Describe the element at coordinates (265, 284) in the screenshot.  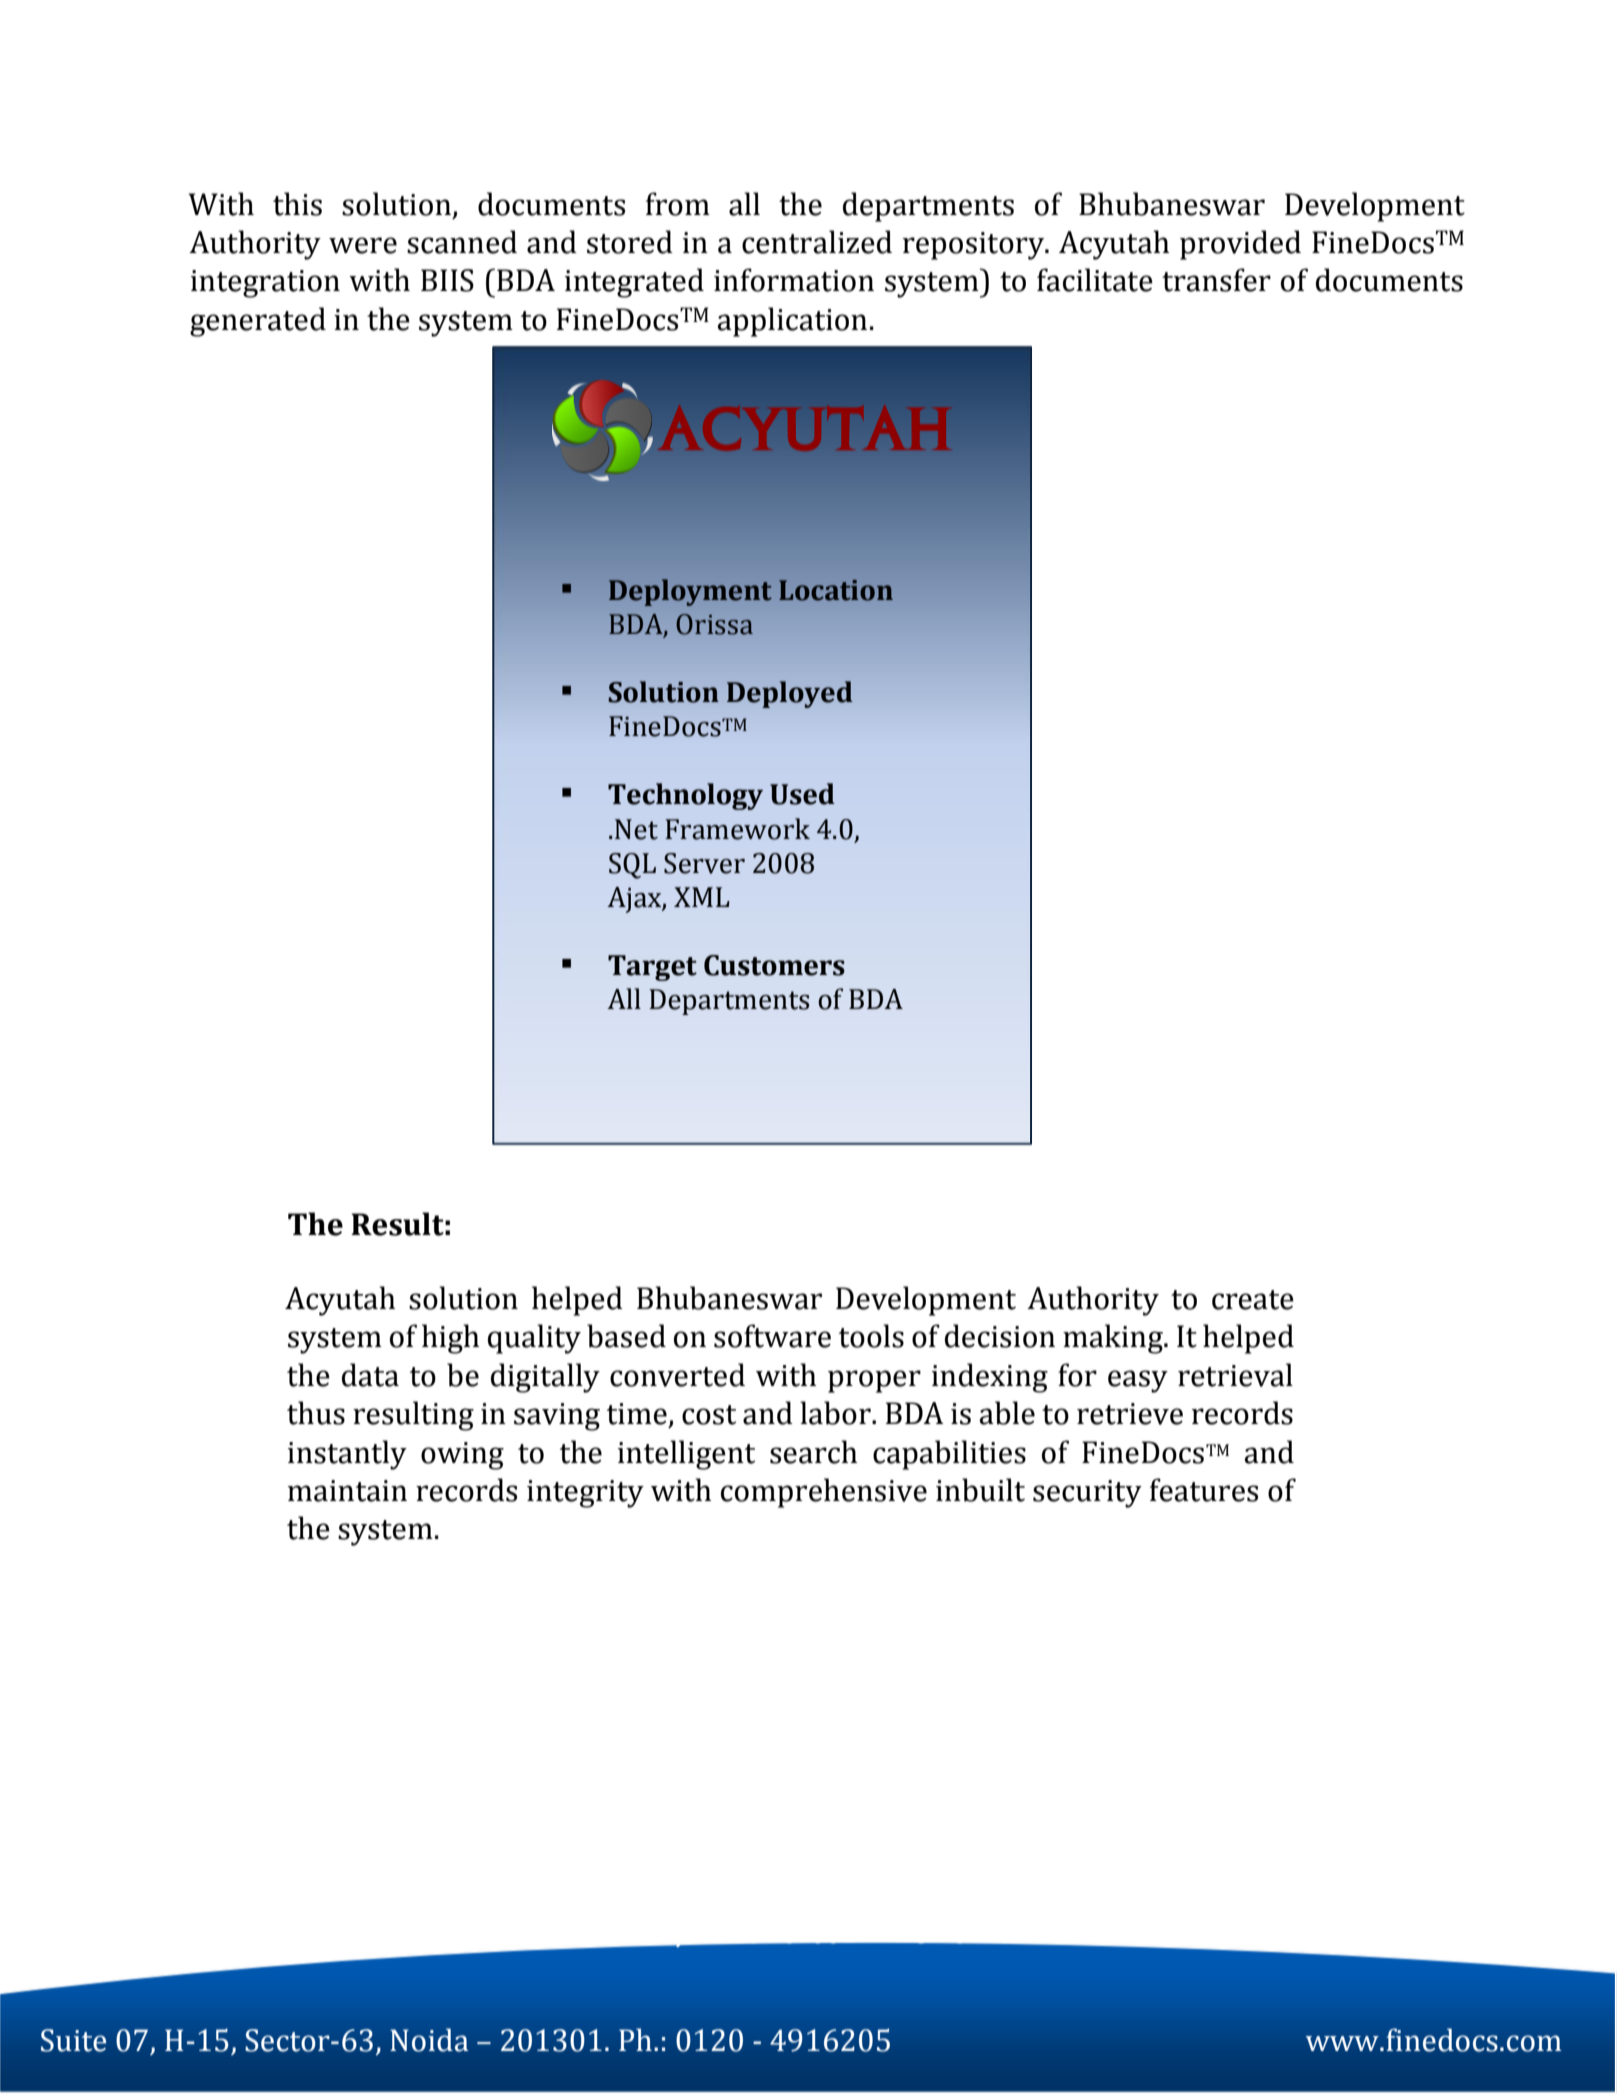
I see `integration` at that location.
